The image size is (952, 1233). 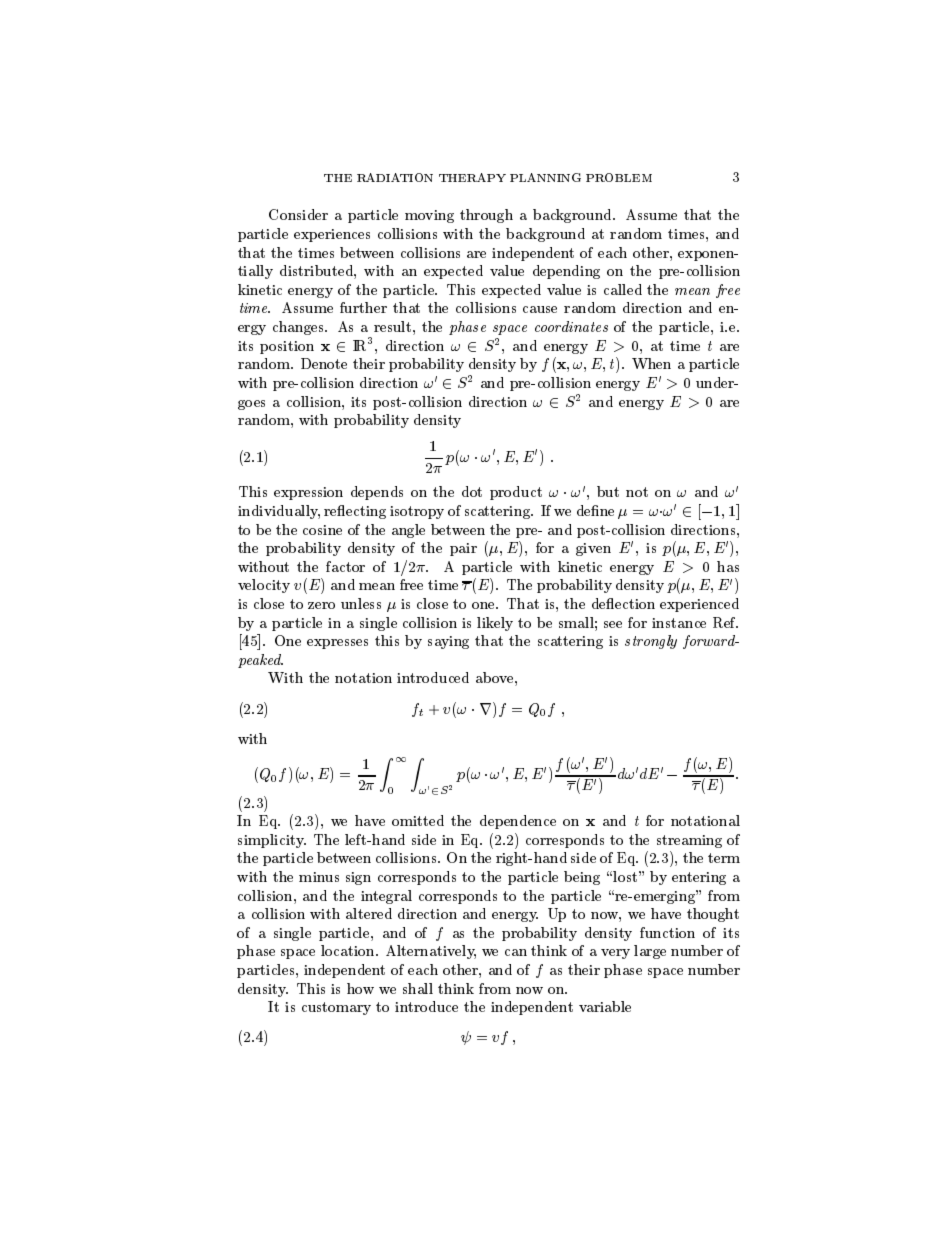 I want to click on expression, so click(x=308, y=493).
